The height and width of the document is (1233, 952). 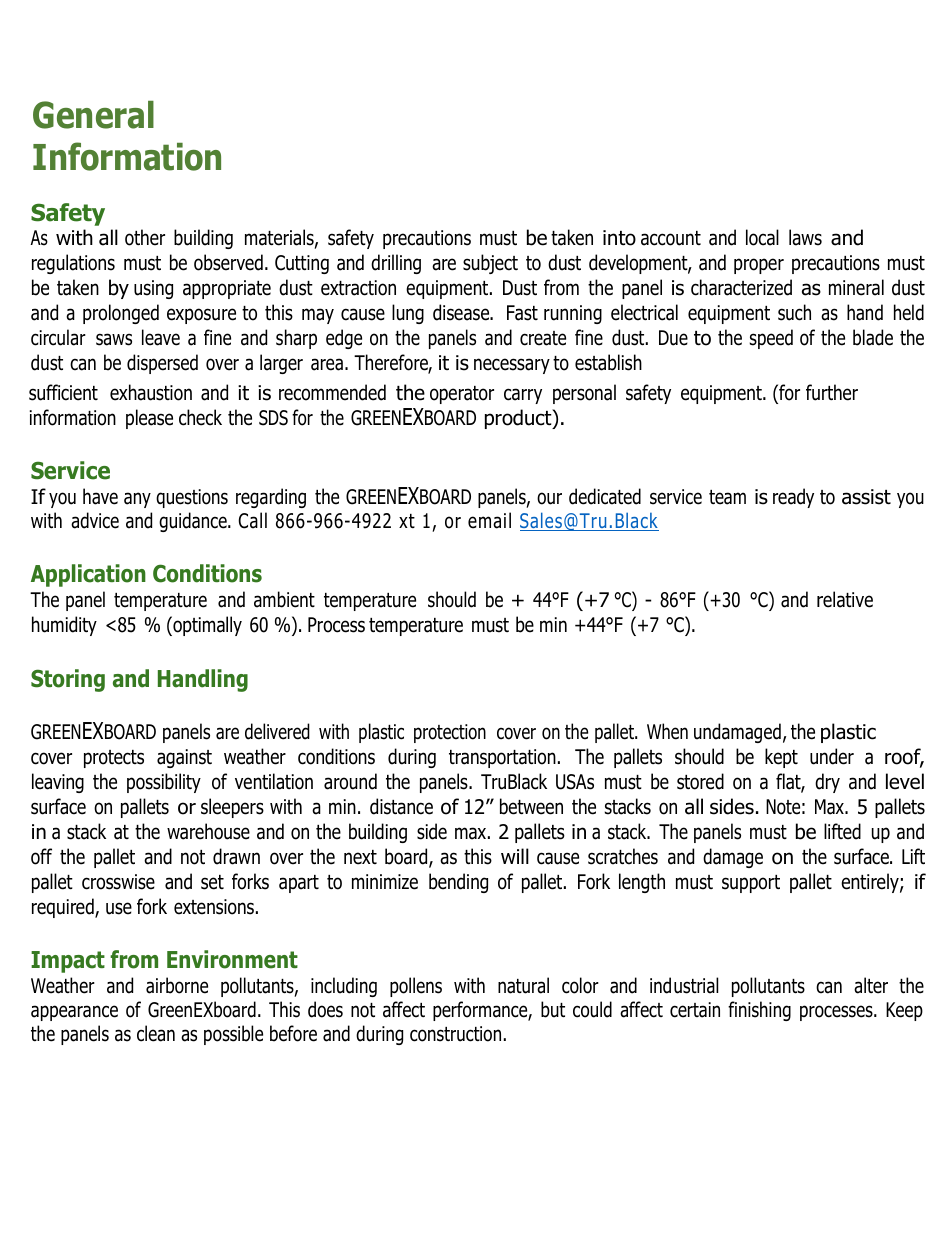 I want to click on please, so click(x=149, y=419).
